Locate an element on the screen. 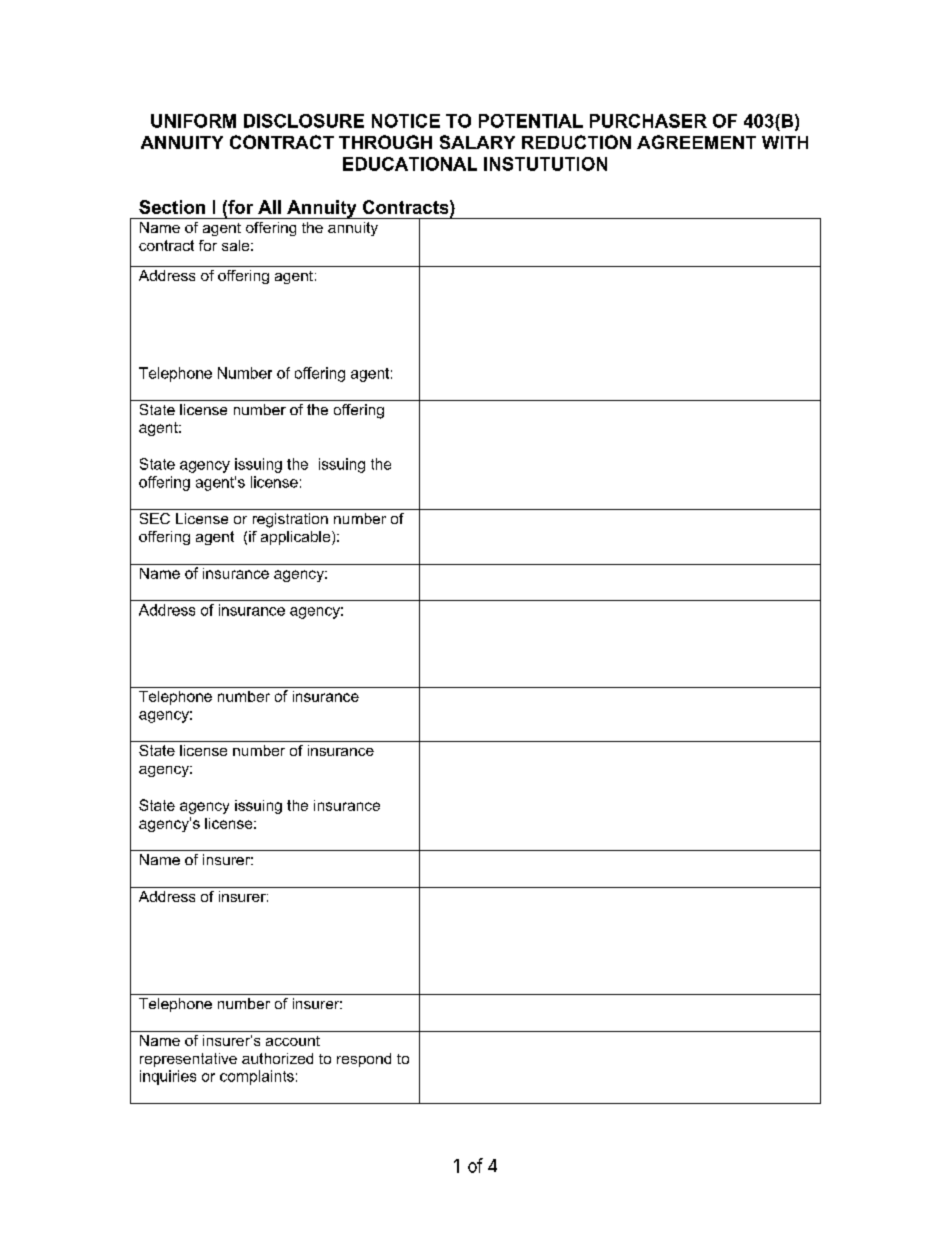  representative is located at coordinates (188, 1060).
